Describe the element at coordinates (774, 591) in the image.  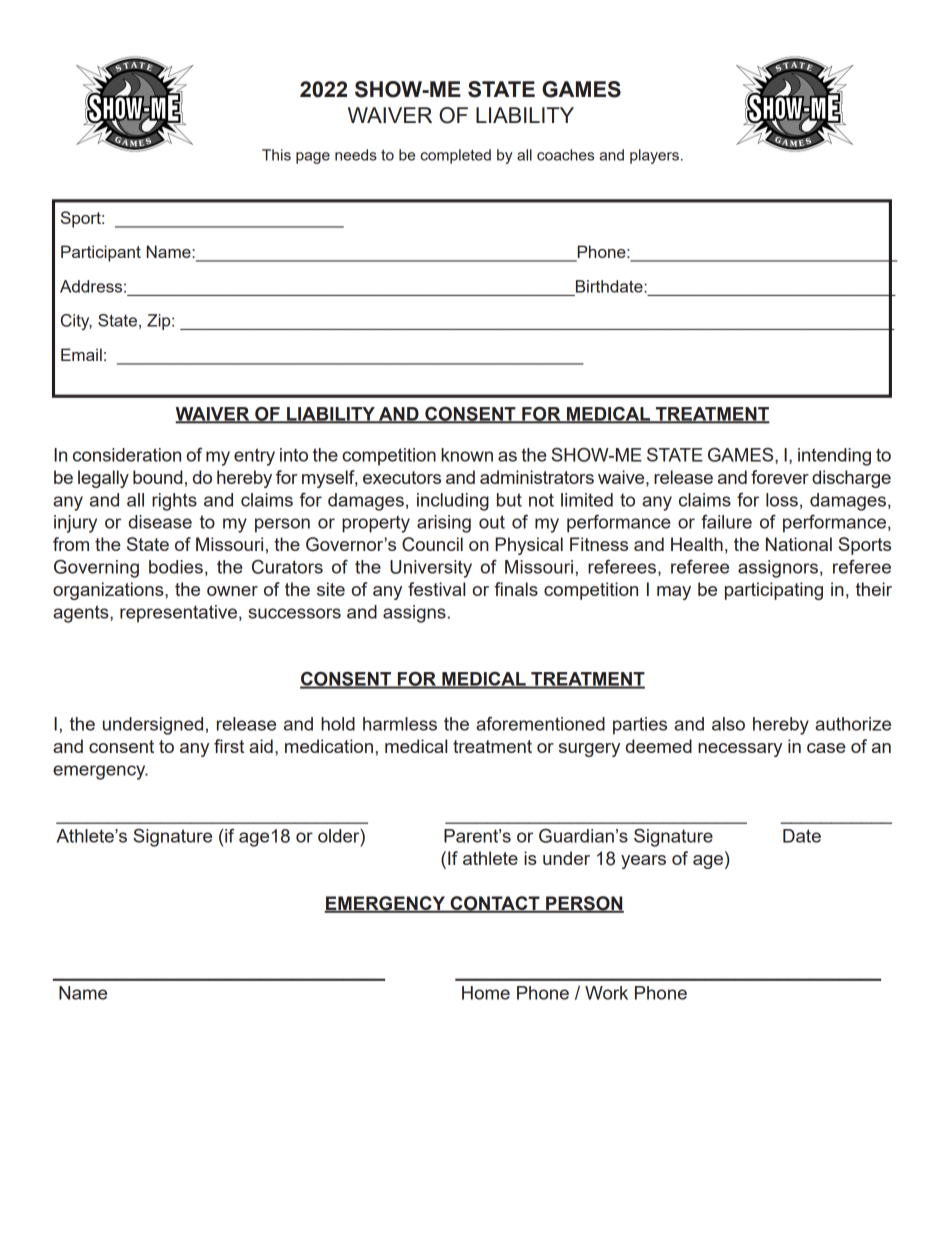
I see `participating` at that location.
